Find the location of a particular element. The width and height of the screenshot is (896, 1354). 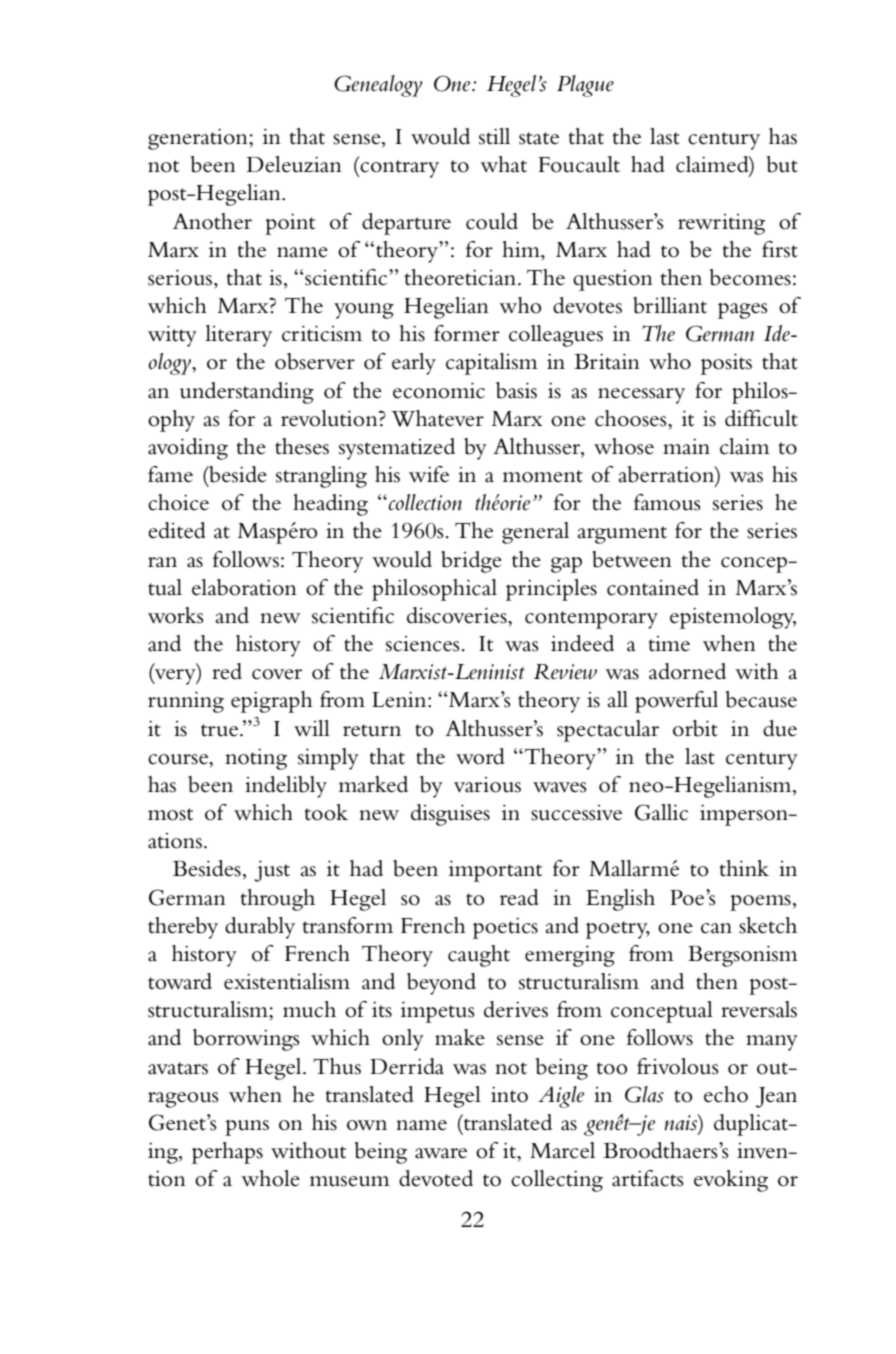

evoking is located at coordinates (731, 1181).
